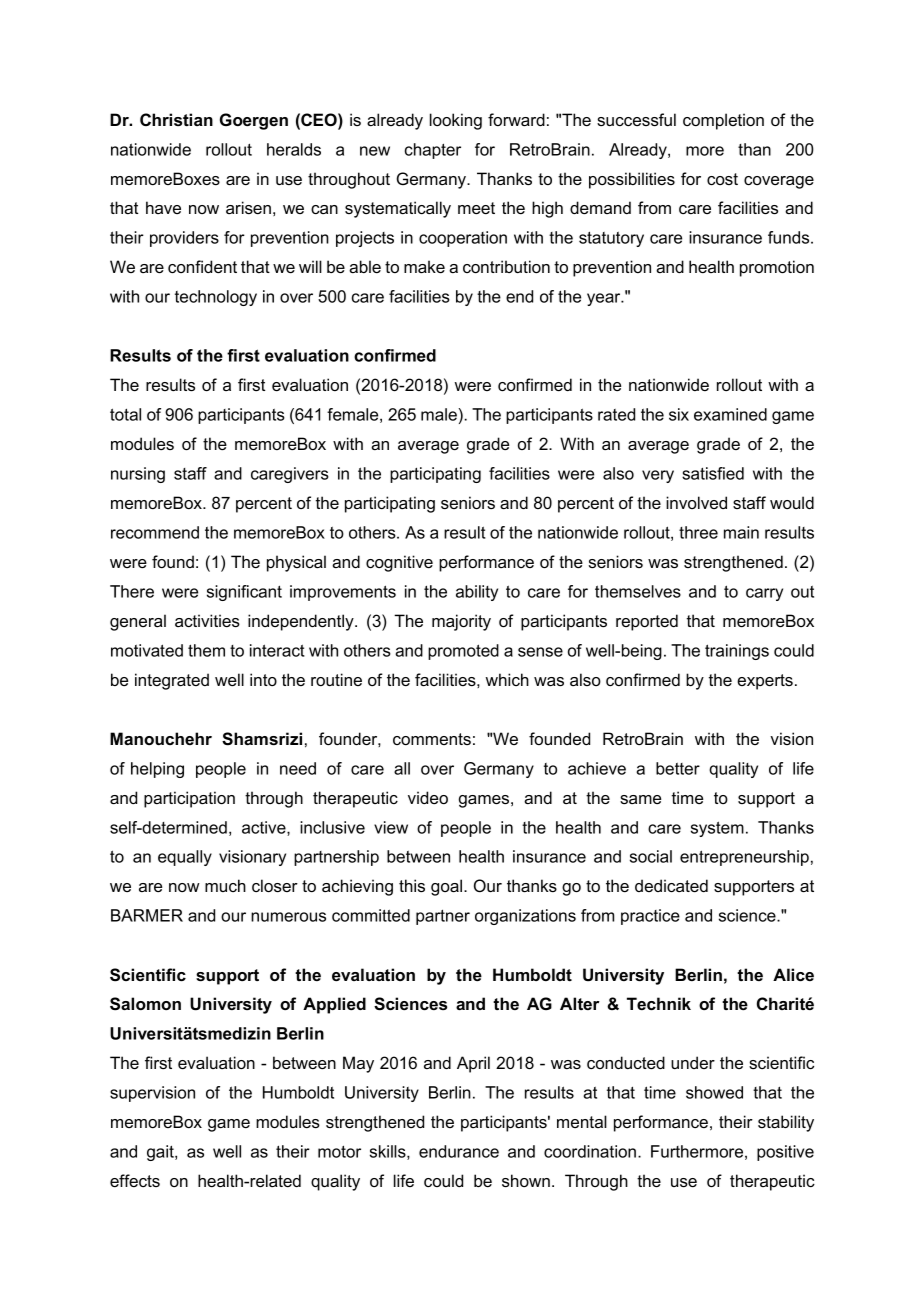 The width and height of the screenshot is (924, 1308). What do you see at coordinates (433, 151) in the screenshot?
I see `chapter` at bounding box center [433, 151].
